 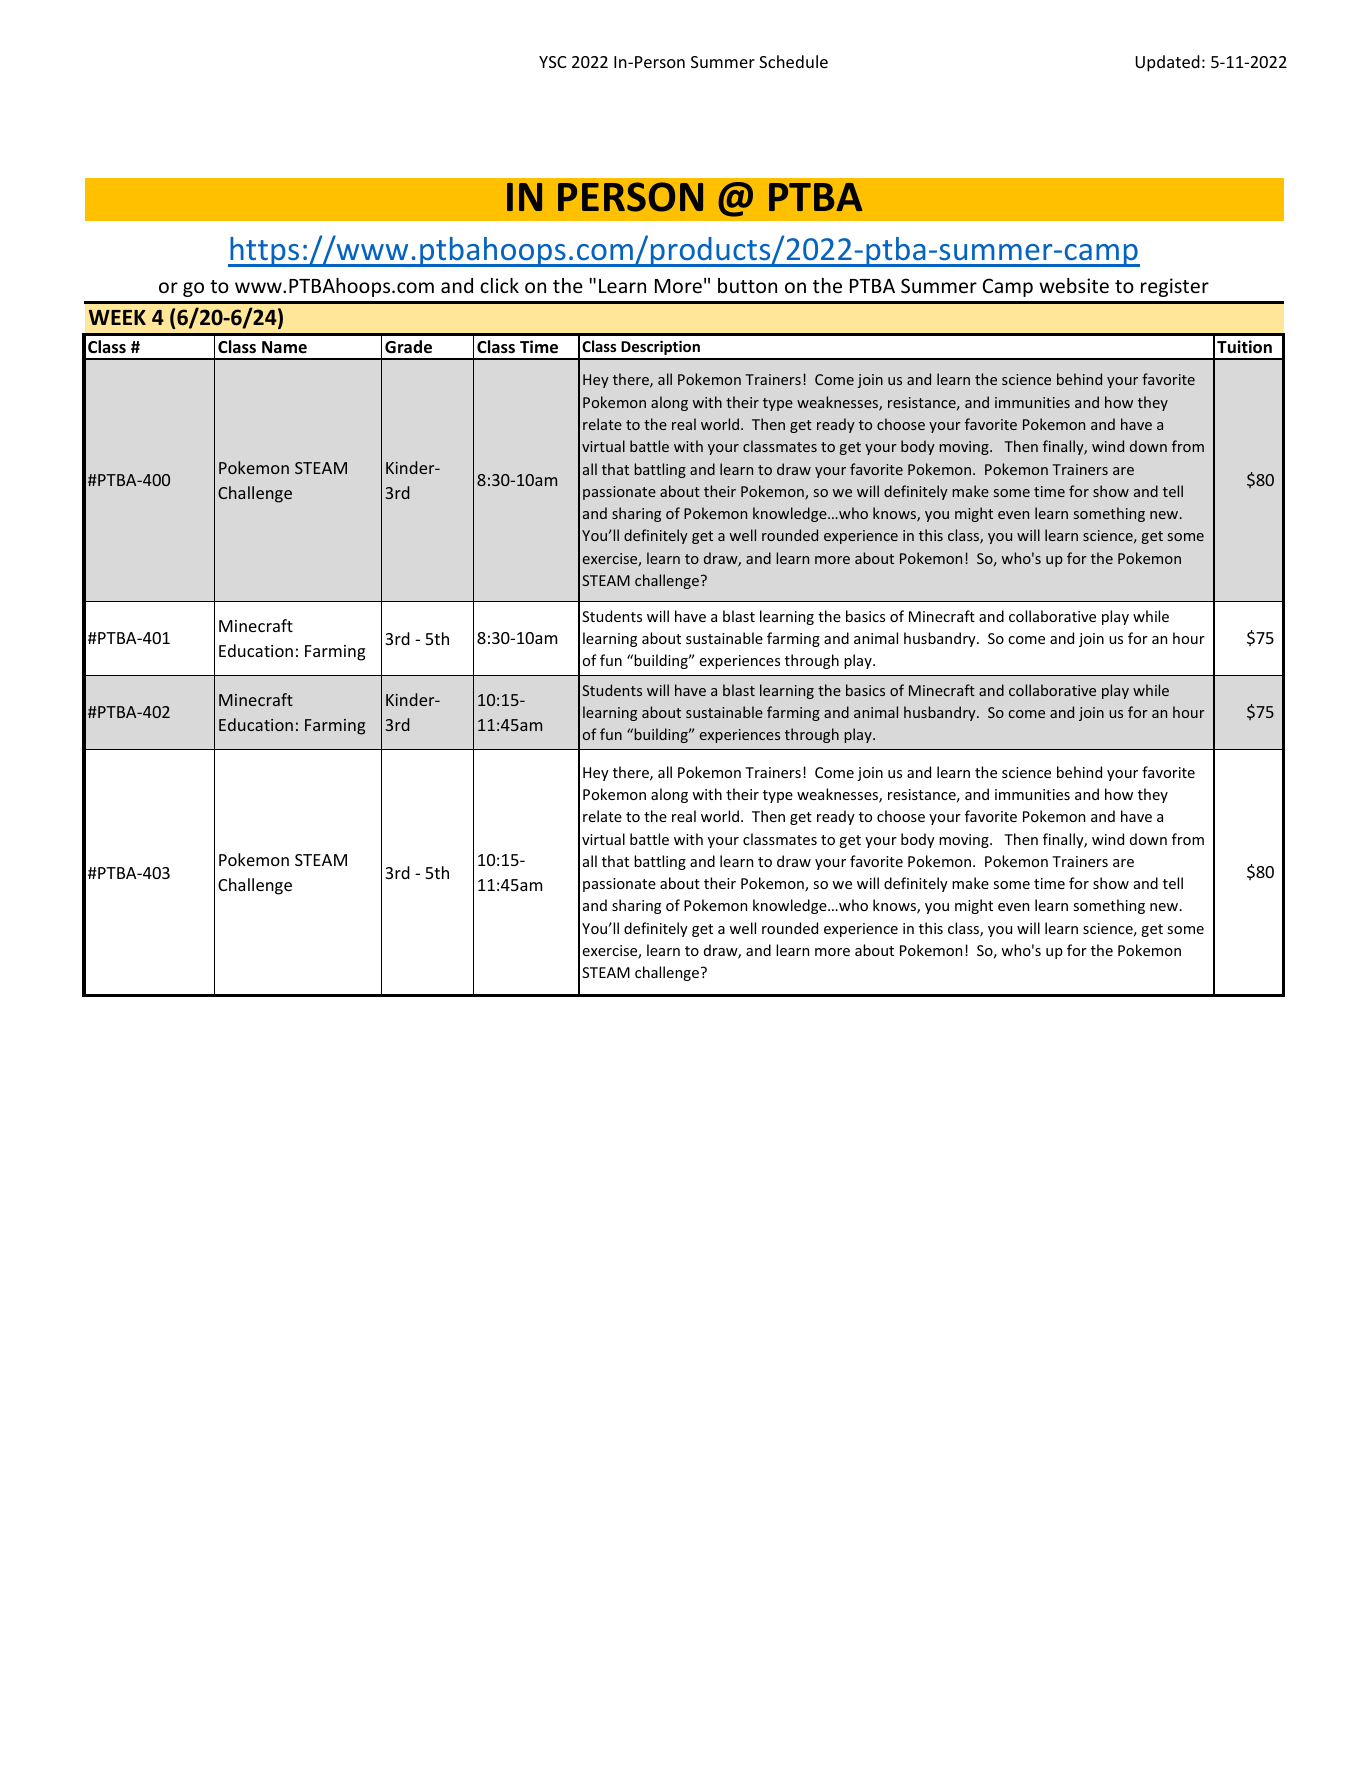 What do you see at coordinates (793, 61) in the page?
I see `Schedule` at bounding box center [793, 61].
